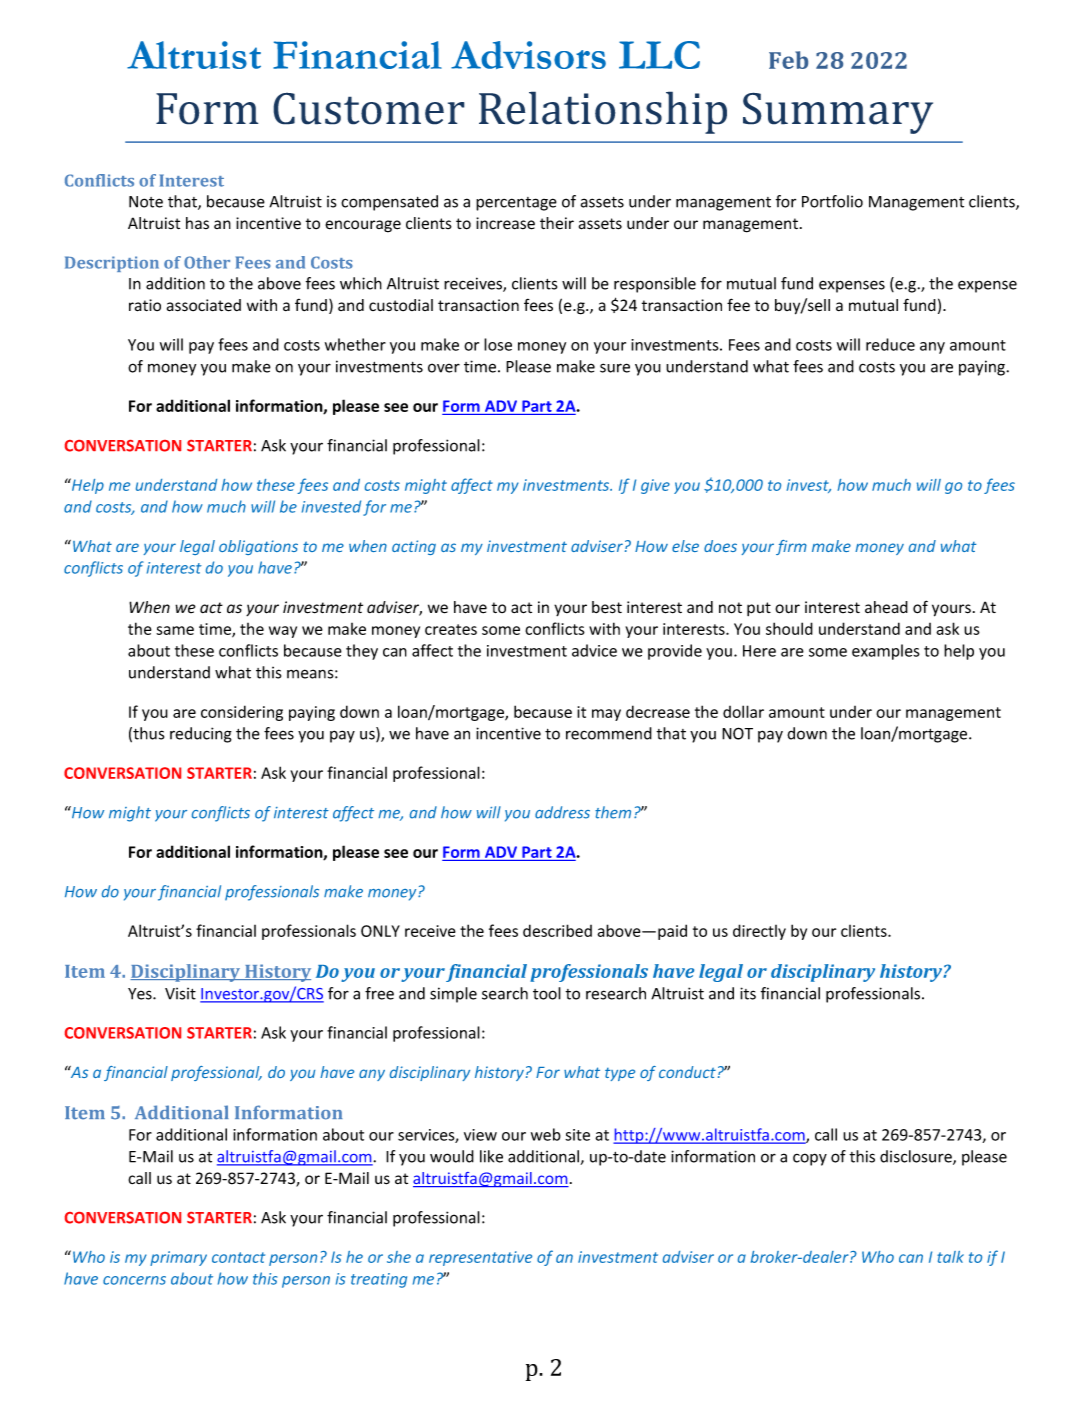 The height and width of the page is (1408, 1088). What do you see at coordinates (238, 1257) in the page?
I see `contact` at bounding box center [238, 1257].
